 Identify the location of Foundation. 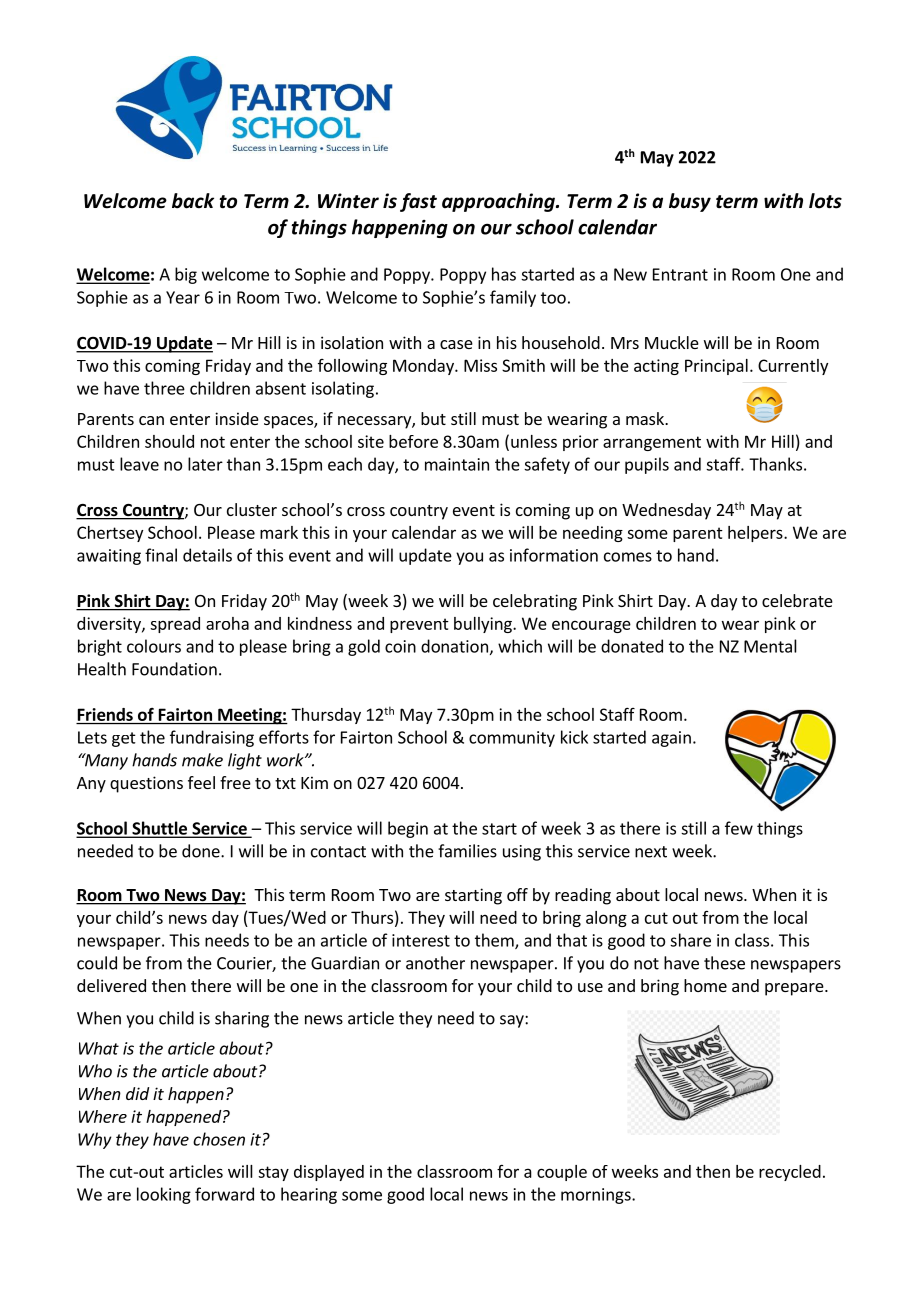
(174, 669).
